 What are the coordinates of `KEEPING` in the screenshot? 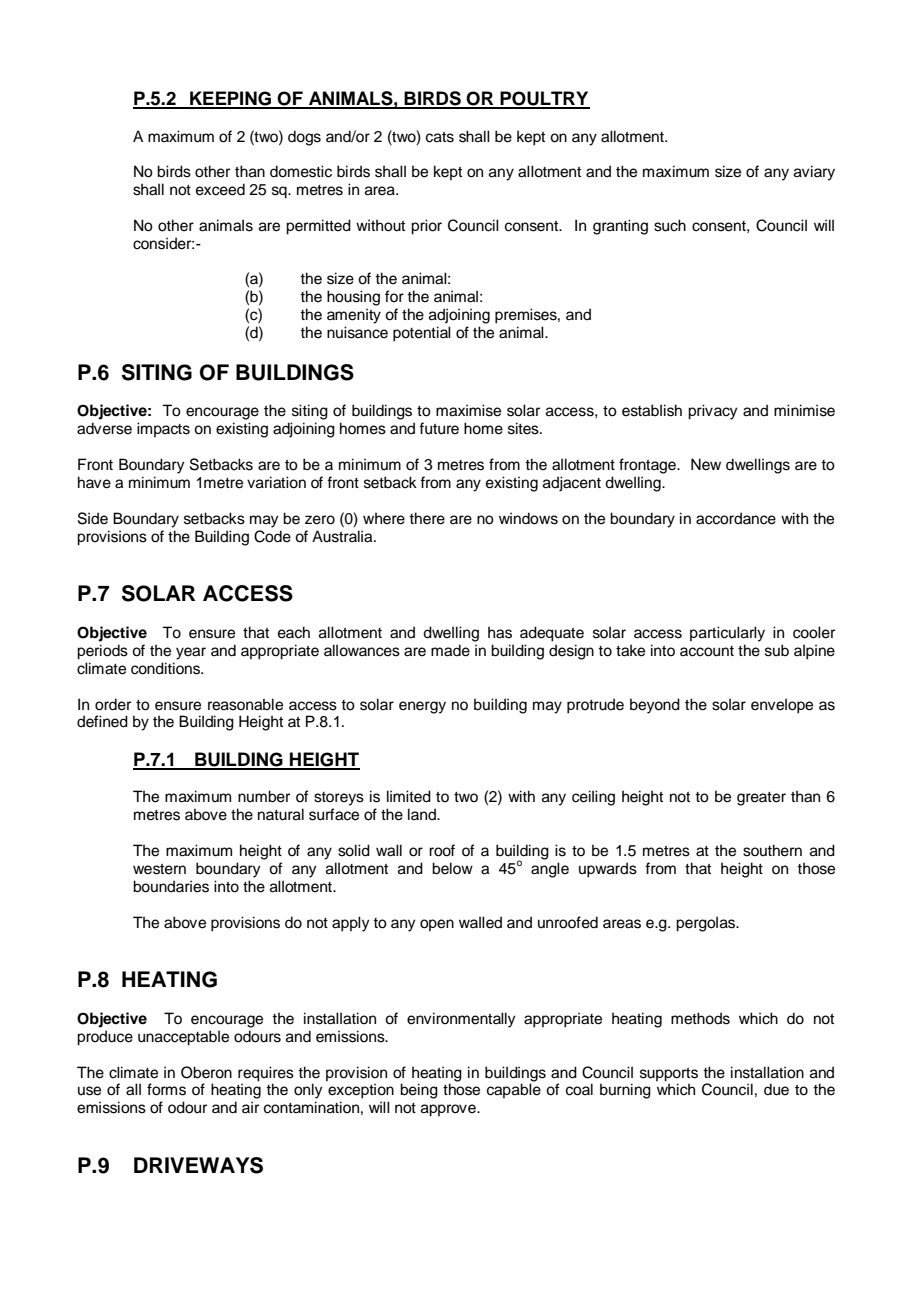 It's located at (231, 99).
